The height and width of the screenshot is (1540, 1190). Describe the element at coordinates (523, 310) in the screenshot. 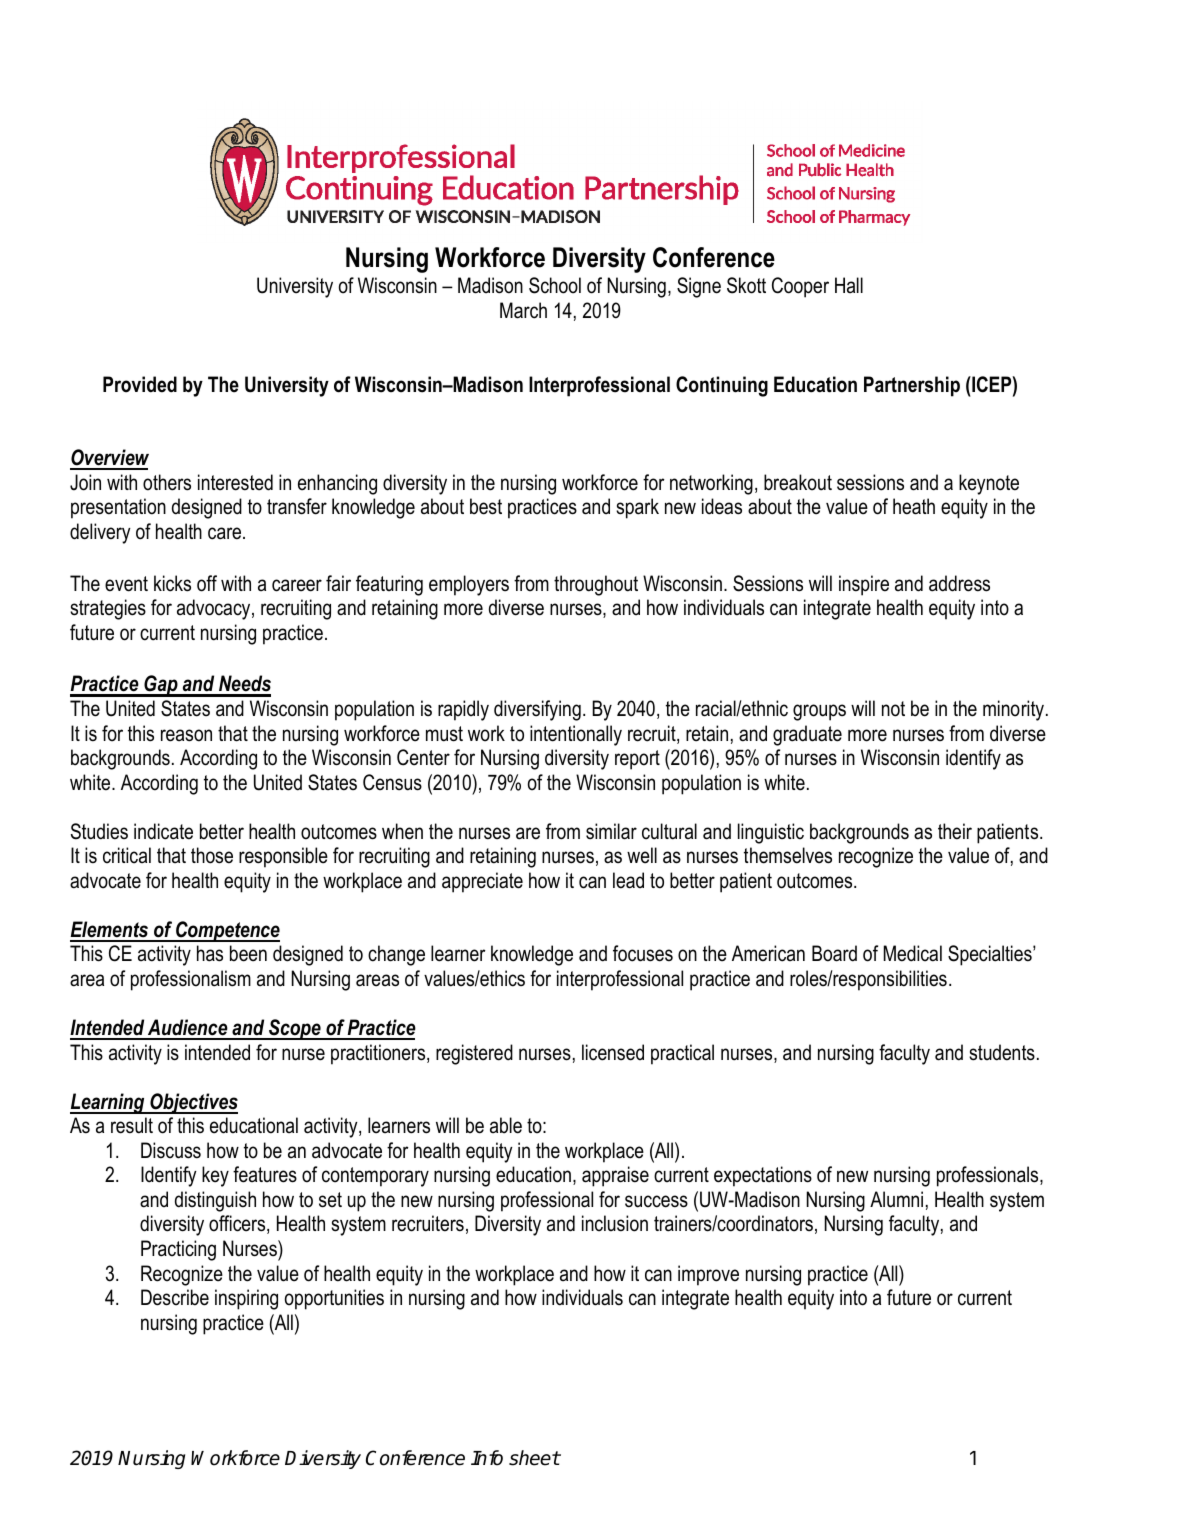

I see `March` at that location.
